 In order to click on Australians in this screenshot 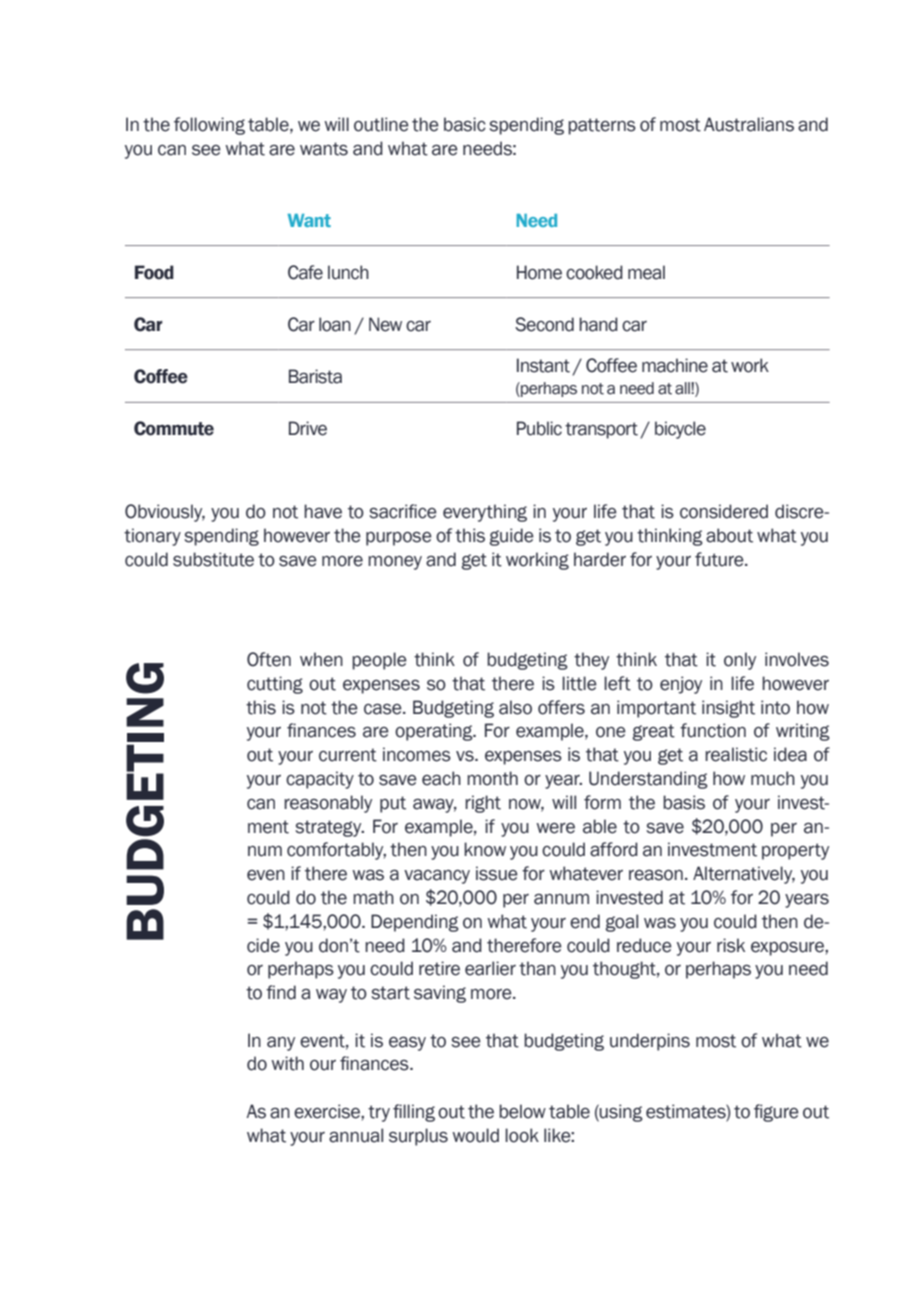, I will do `click(749, 124)`.
